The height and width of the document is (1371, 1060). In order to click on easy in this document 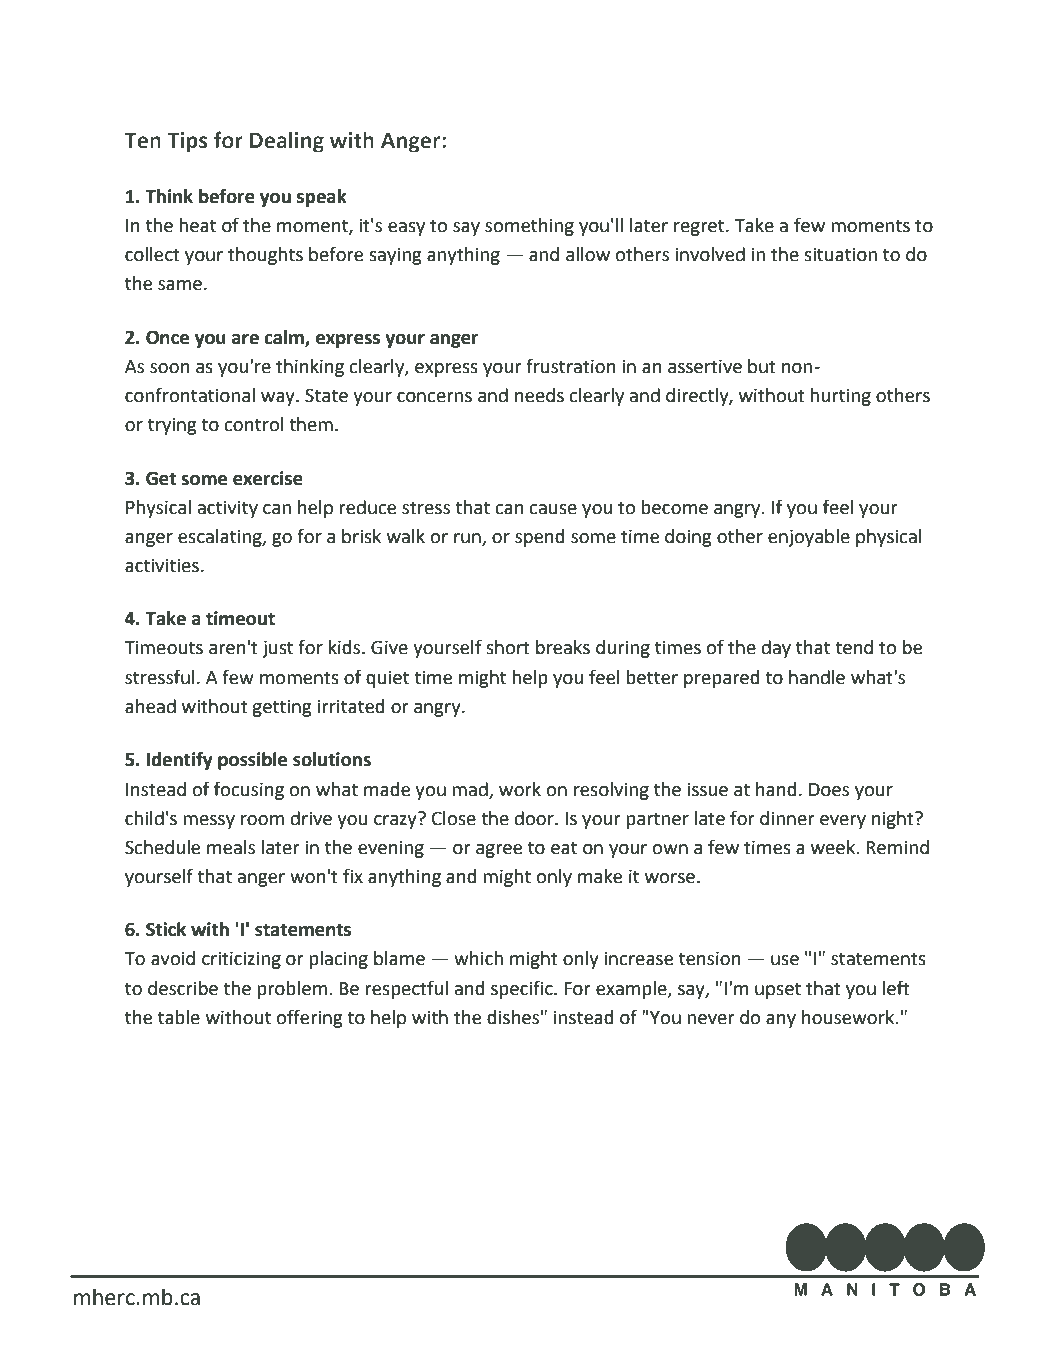, I will do `click(406, 229)`.
